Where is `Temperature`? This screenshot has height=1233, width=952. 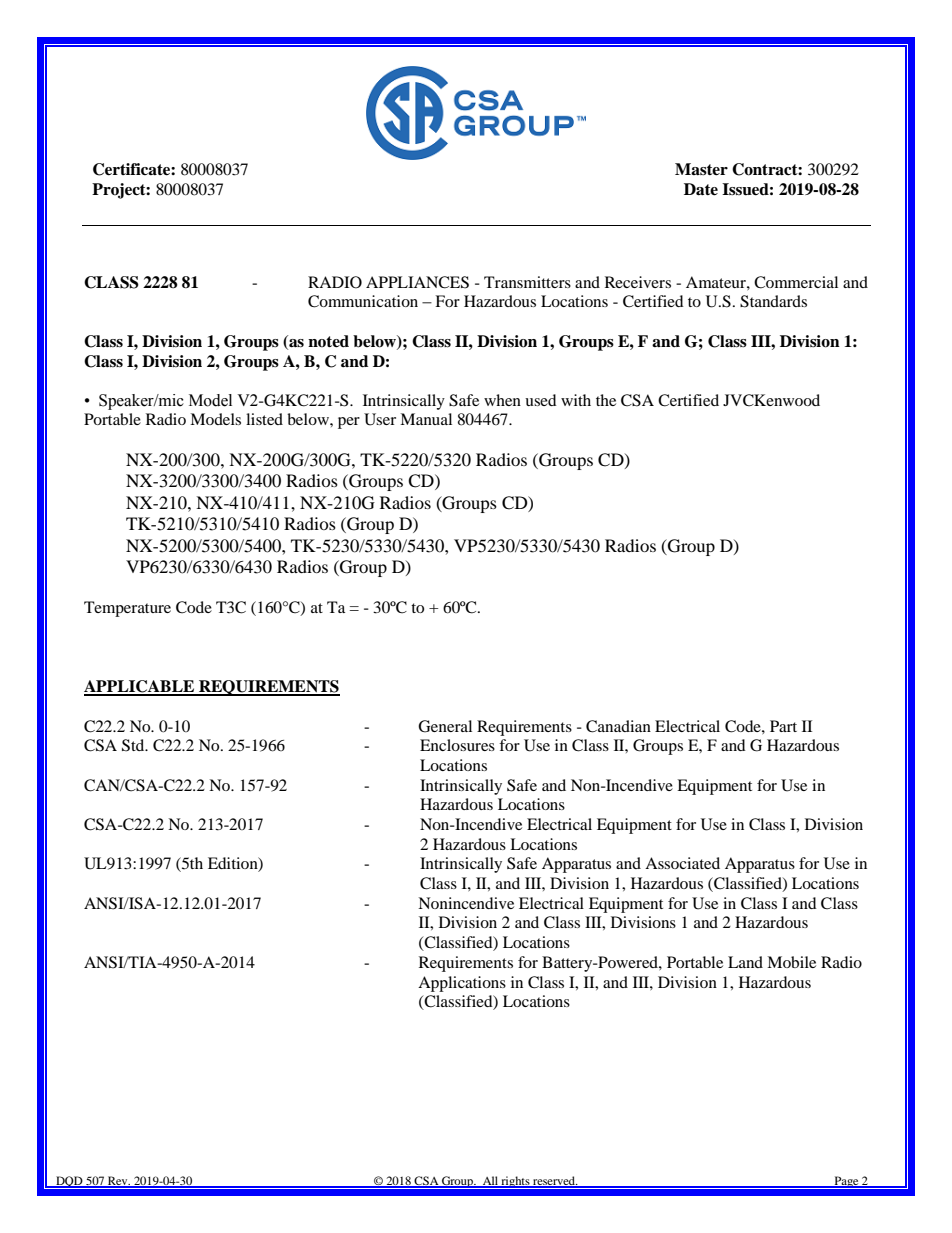
Temperature is located at coordinates (127, 609).
